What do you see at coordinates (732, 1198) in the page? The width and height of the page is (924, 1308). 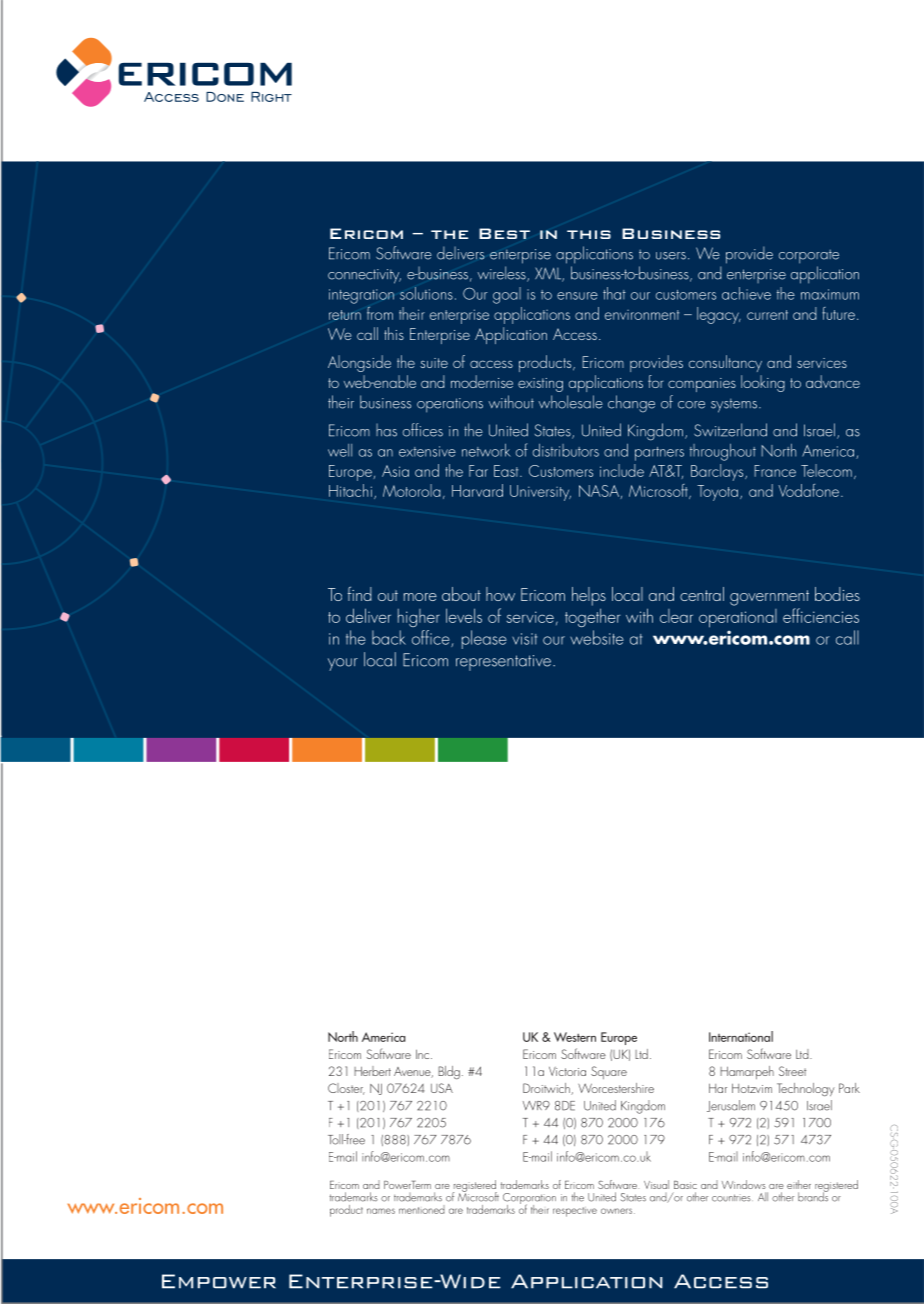 I see `countries` at bounding box center [732, 1198].
